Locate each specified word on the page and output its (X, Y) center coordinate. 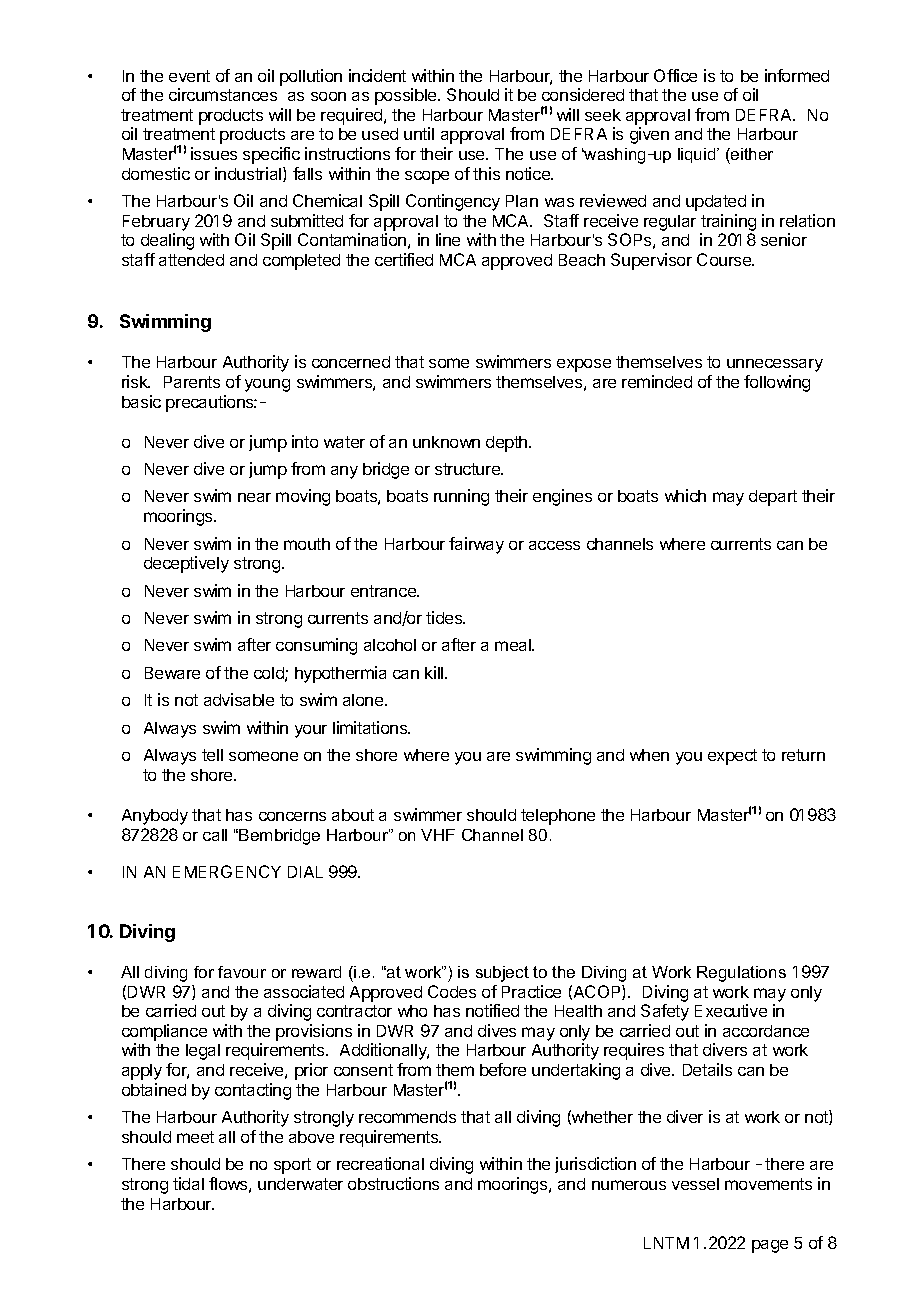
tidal (188, 1183)
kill (435, 672)
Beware (172, 673)
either (751, 154)
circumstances (223, 94)
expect (732, 757)
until (419, 133)
